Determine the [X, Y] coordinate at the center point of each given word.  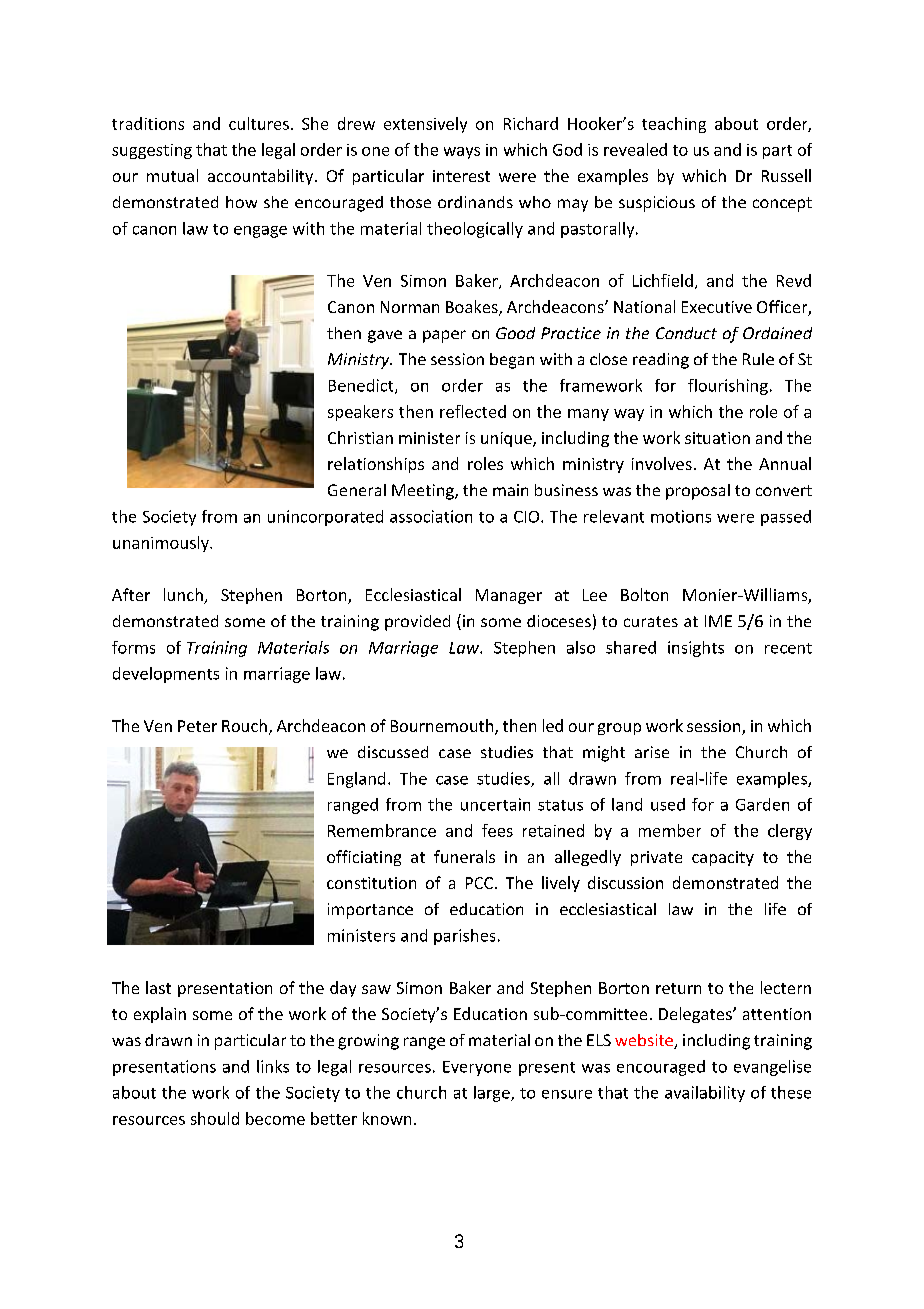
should [215, 1118]
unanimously [162, 544]
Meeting [424, 492]
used [668, 804]
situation [717, 438]
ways [462, 153]
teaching [674, 125]
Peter [197, 726]
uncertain [495, 804]
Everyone [477, 1068]
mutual [172, 175]
